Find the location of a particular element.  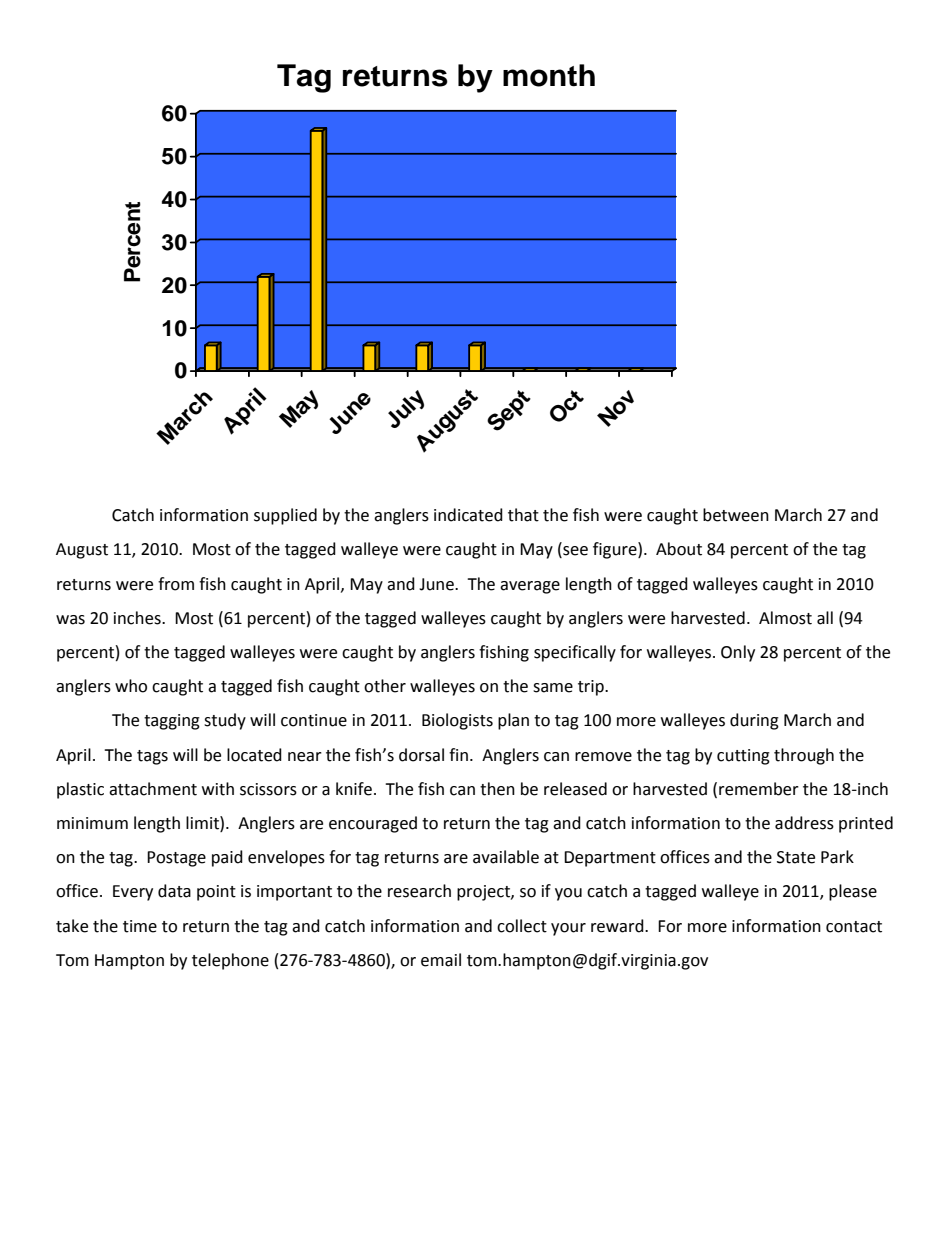

from is located at coordinates (176, 584).
